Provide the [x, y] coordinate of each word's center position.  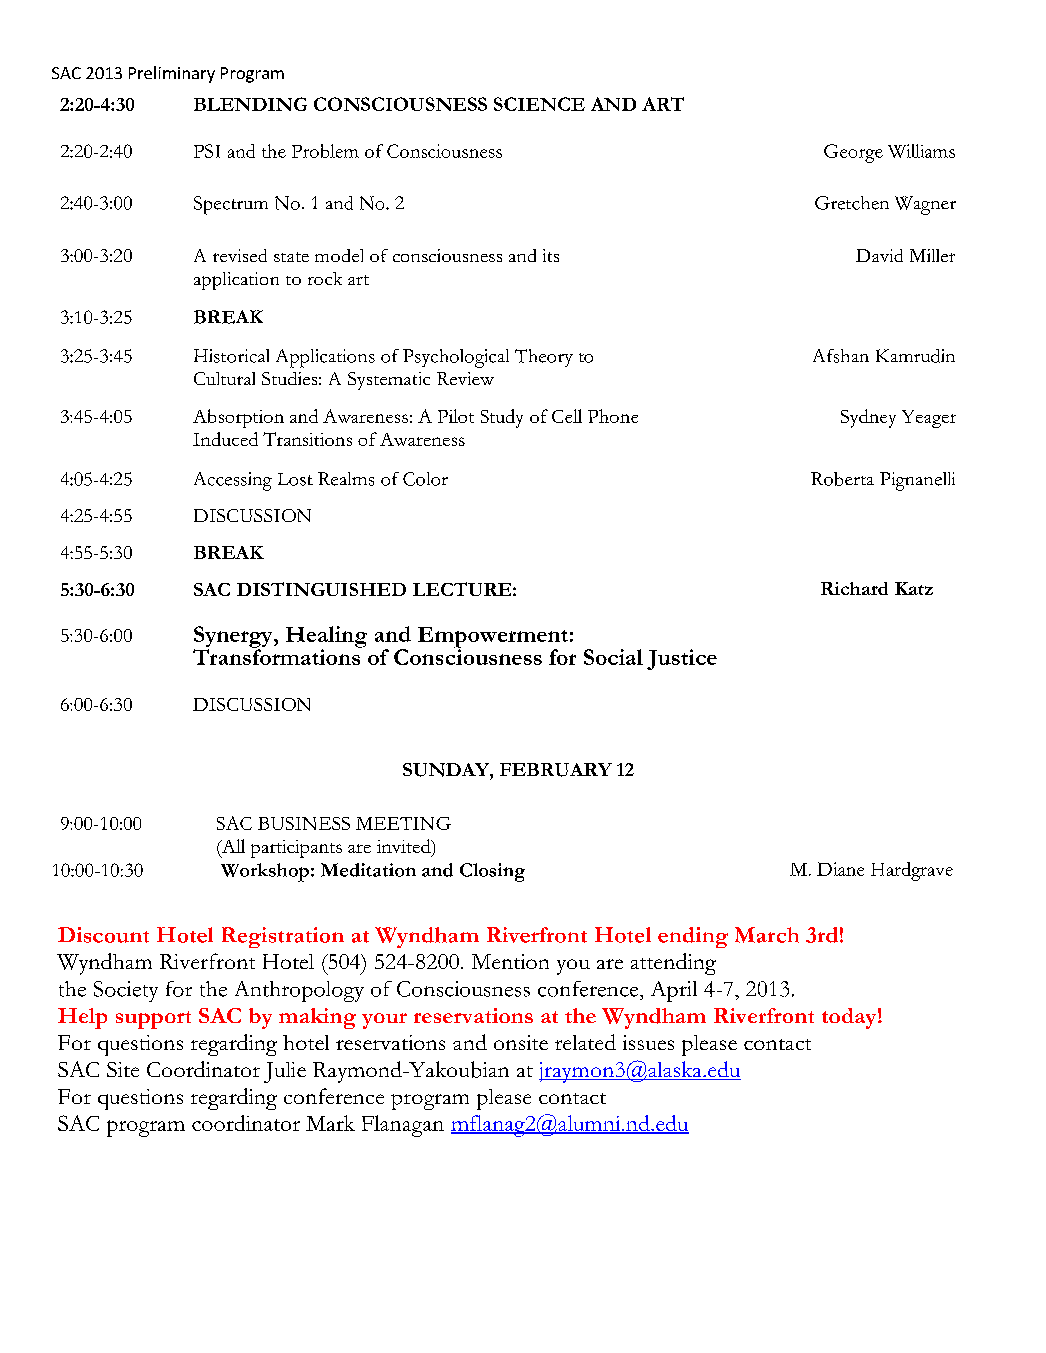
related [585, 1042]
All [232, 847]
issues [648, 1042]
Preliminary [172, 74]
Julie [285, 1072]
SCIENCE [539, 104]
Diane [840, 869]
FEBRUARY [556, 770]
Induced [225, 439]
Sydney [868, 418]
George [853, 153]
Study [502, 418]
